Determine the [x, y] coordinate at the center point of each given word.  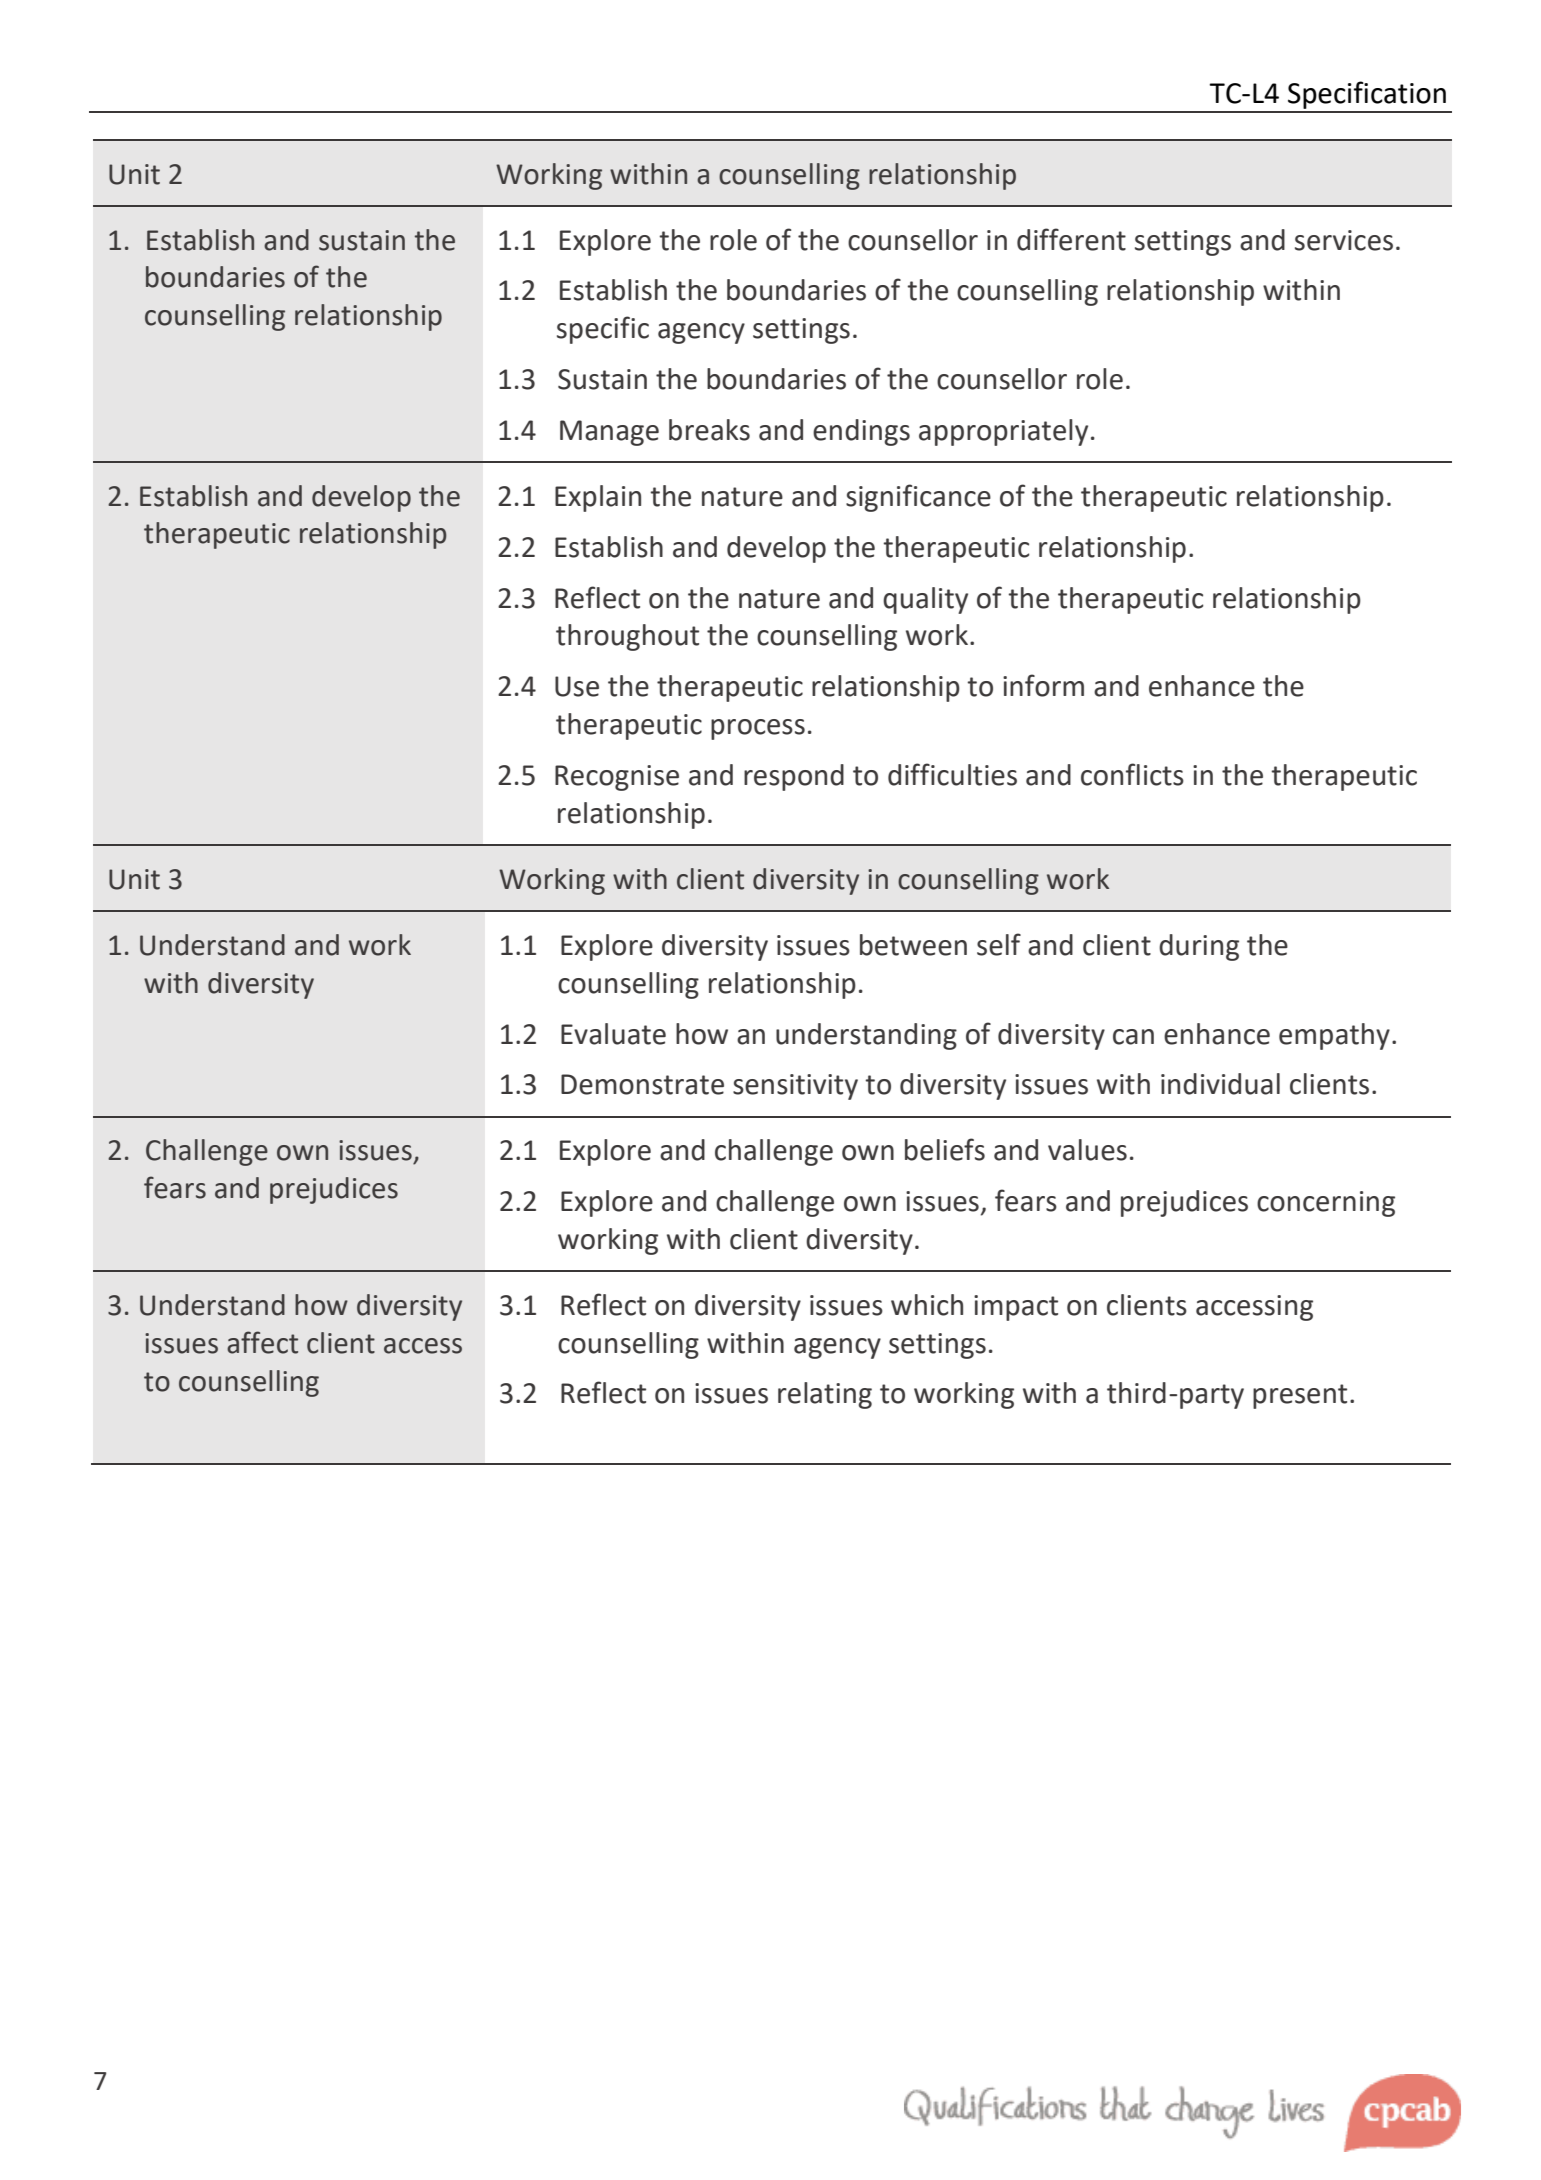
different [1071, 239]
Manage [609, 433]
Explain [598, 498]
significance [918, 498]
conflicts [1132, 774]
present [1300, 1396]
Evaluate [613, 1034]
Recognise [617, 778]
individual [1220, 1084]
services [1344, 240]
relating [825, 1395]
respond [794, 777]
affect [262, 1342]
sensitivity [795, 1087]
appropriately [1003, 432]
